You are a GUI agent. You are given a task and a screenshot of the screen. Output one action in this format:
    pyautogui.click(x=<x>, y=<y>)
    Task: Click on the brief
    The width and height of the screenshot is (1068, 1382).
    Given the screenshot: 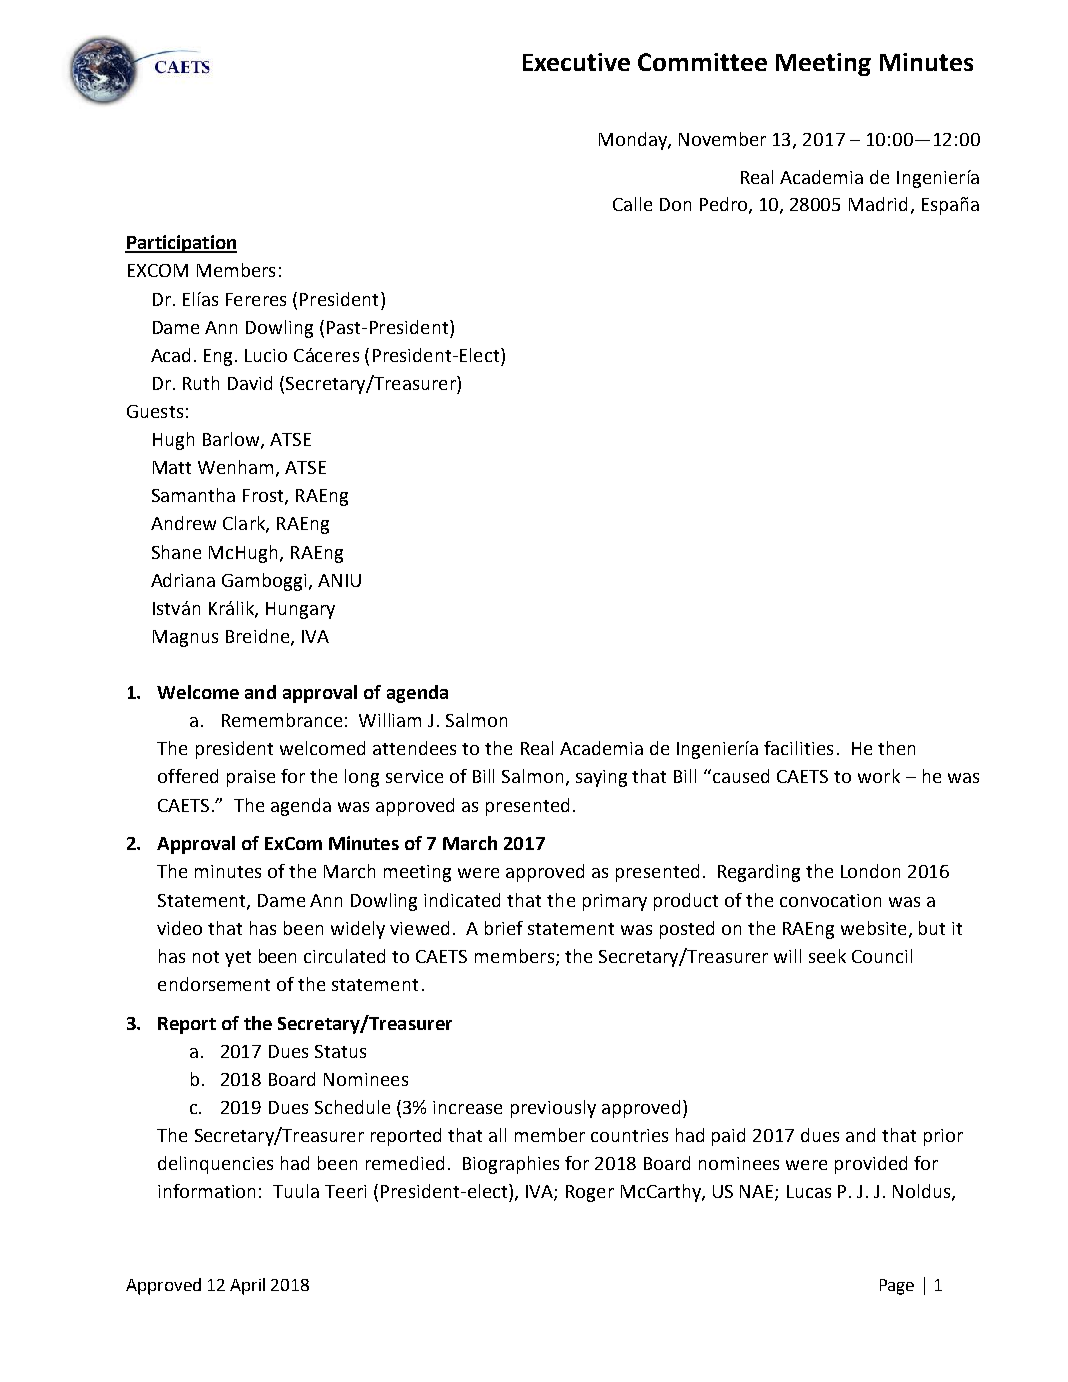 What is the action you would take?
    pyautogui.click(x=504, y=928)
